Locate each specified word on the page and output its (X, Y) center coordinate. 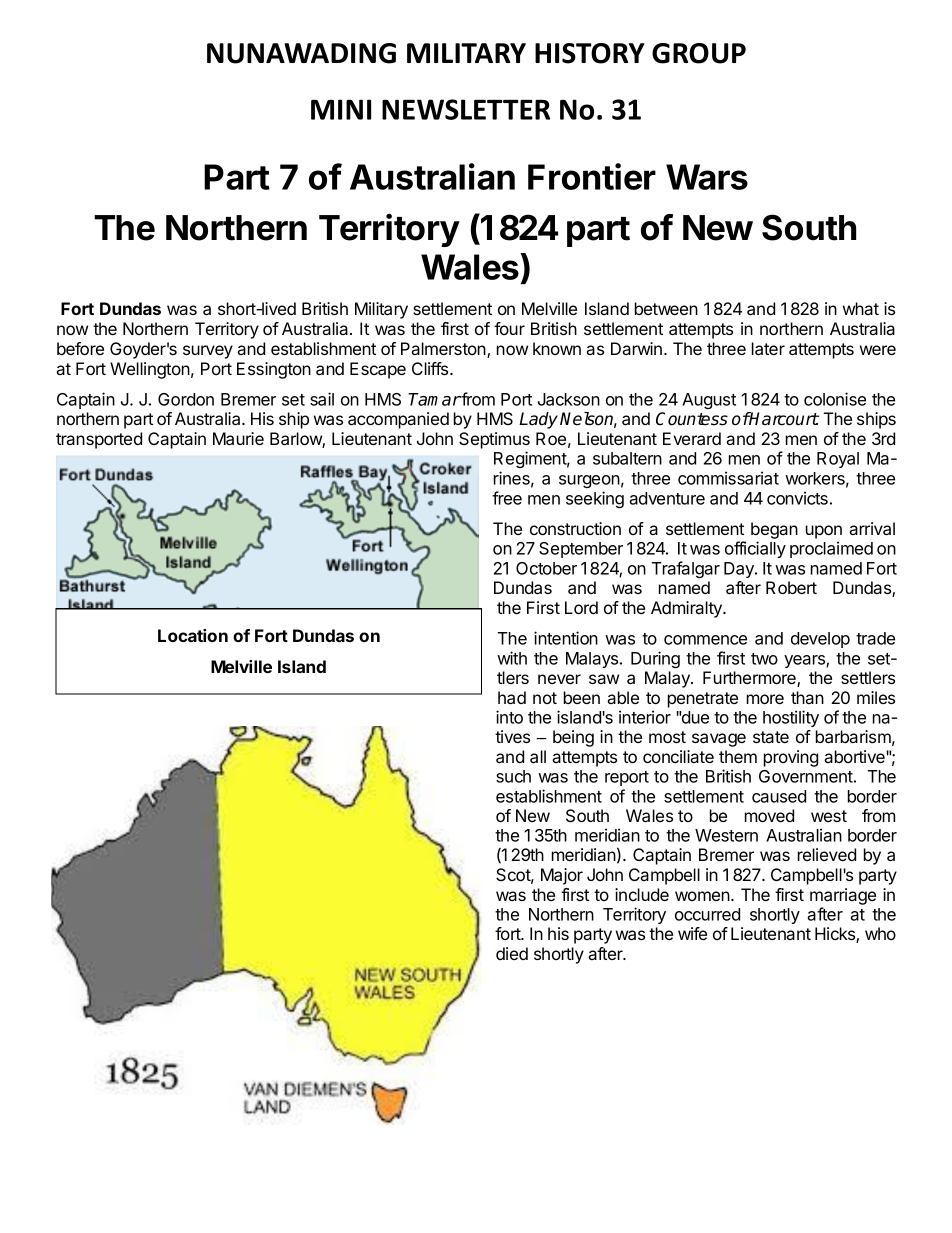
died (512, 953)
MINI (341, 109)
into (509, 717)
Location (193, 635)
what (861, 308)
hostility (791, 718)
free (507, 498)
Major (562, 876)
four (509, 328)
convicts (797, 498)
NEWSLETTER (466, 109)
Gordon (186, 399)
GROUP (699, 53)
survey (208, 352)
